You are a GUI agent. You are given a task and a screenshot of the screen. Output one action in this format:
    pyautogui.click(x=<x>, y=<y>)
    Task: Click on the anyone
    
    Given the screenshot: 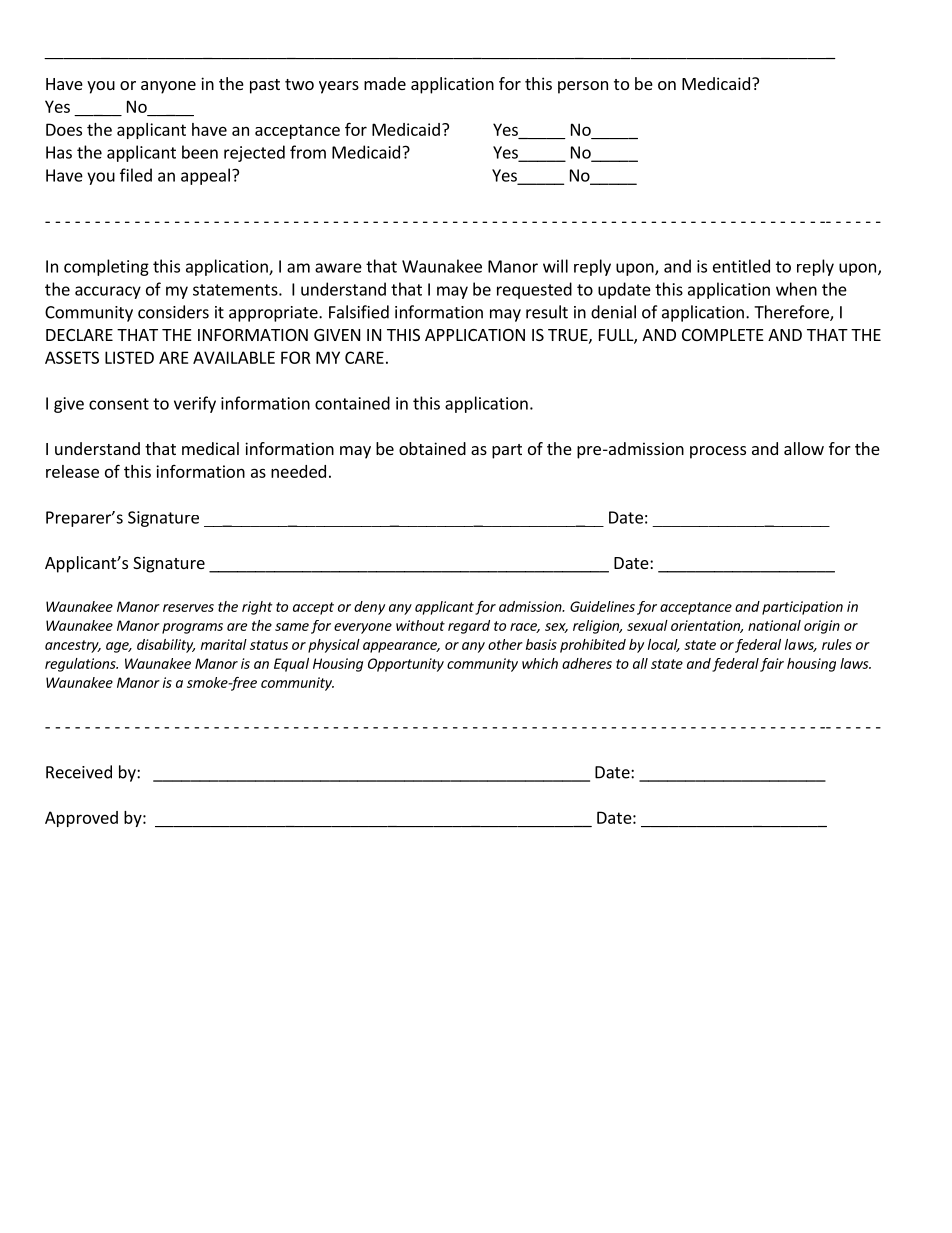 What is the action you would take?
    pyautogui.click(x=168, y=87)
